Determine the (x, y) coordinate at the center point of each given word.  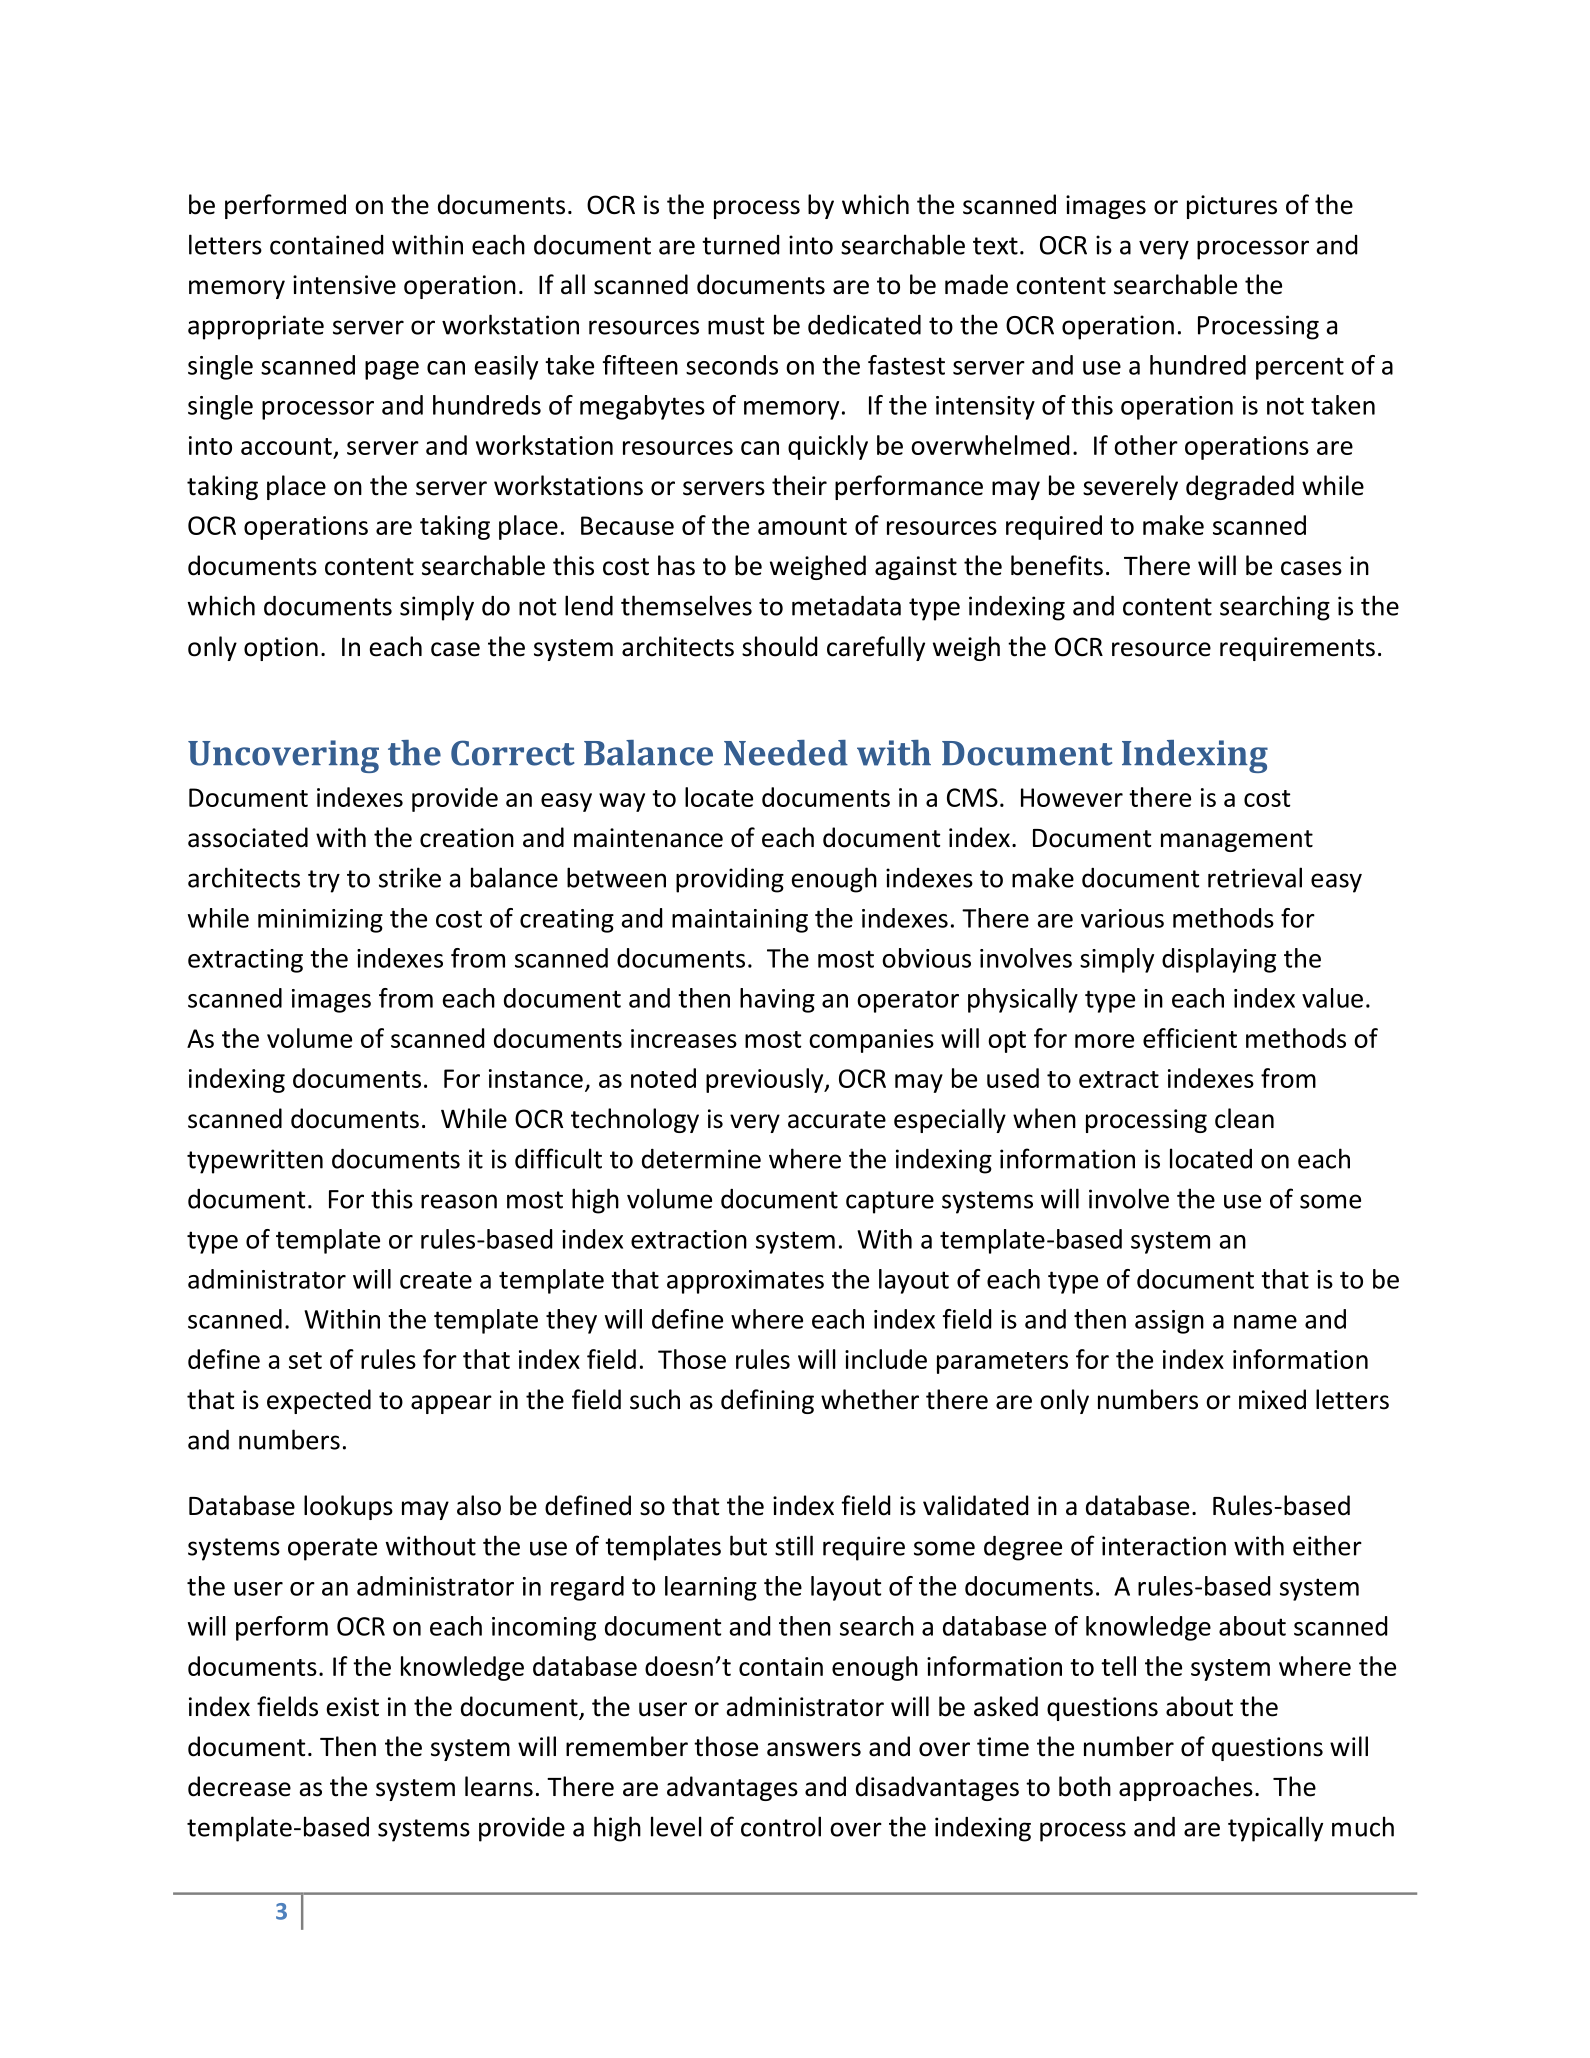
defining (767, 1401)
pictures (1232, 207)
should (779, 646)
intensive (344, 285)
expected (319, 1401)
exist (353, 1707)
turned (740, 245)
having (777, 1000)
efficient (1190, 1038)
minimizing (320, 921)
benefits (1057, 565)
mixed (1272, 1399)
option (281, 649)
